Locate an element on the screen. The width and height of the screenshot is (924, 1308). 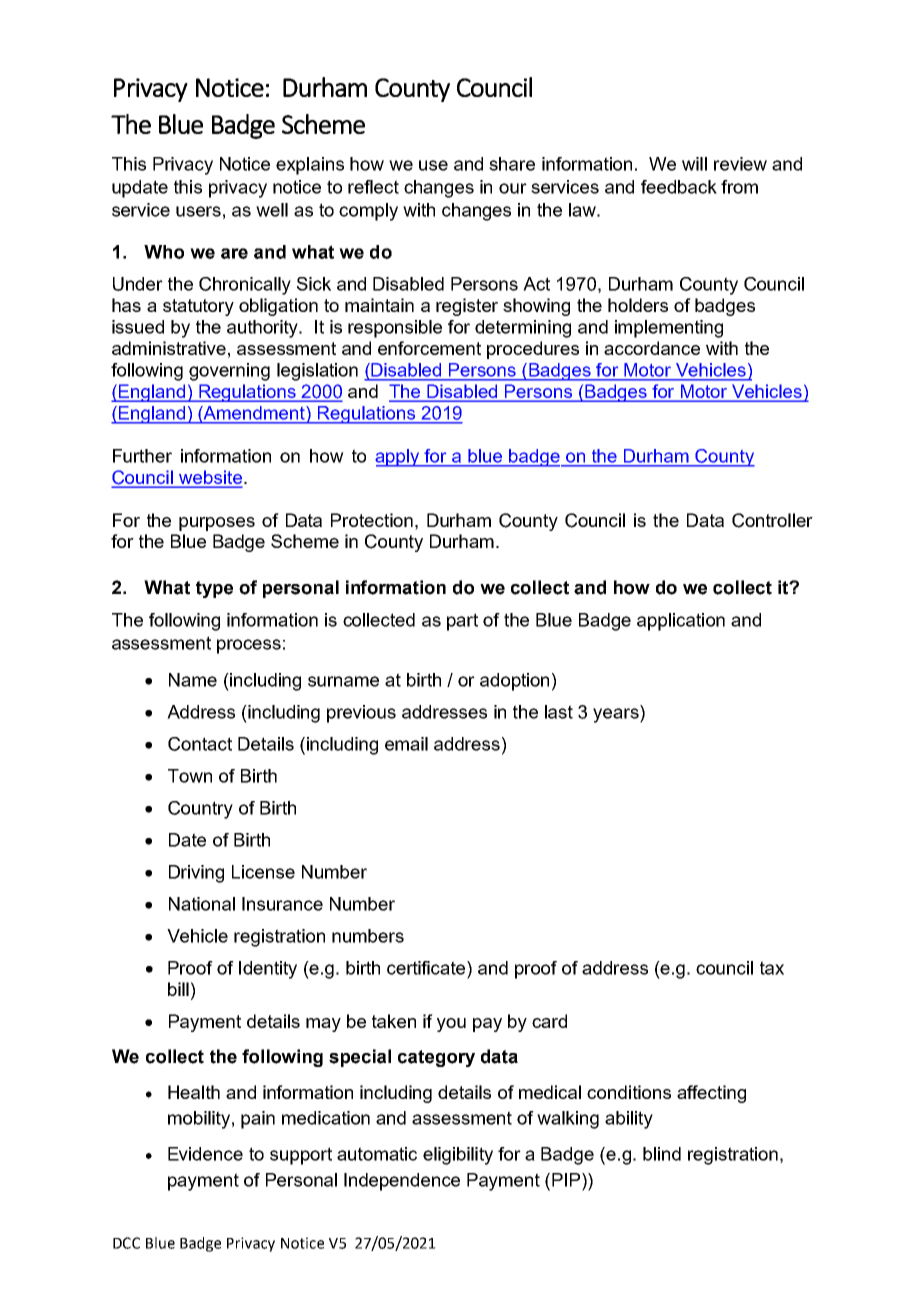
certificate is located at coordinates (427, 968).
